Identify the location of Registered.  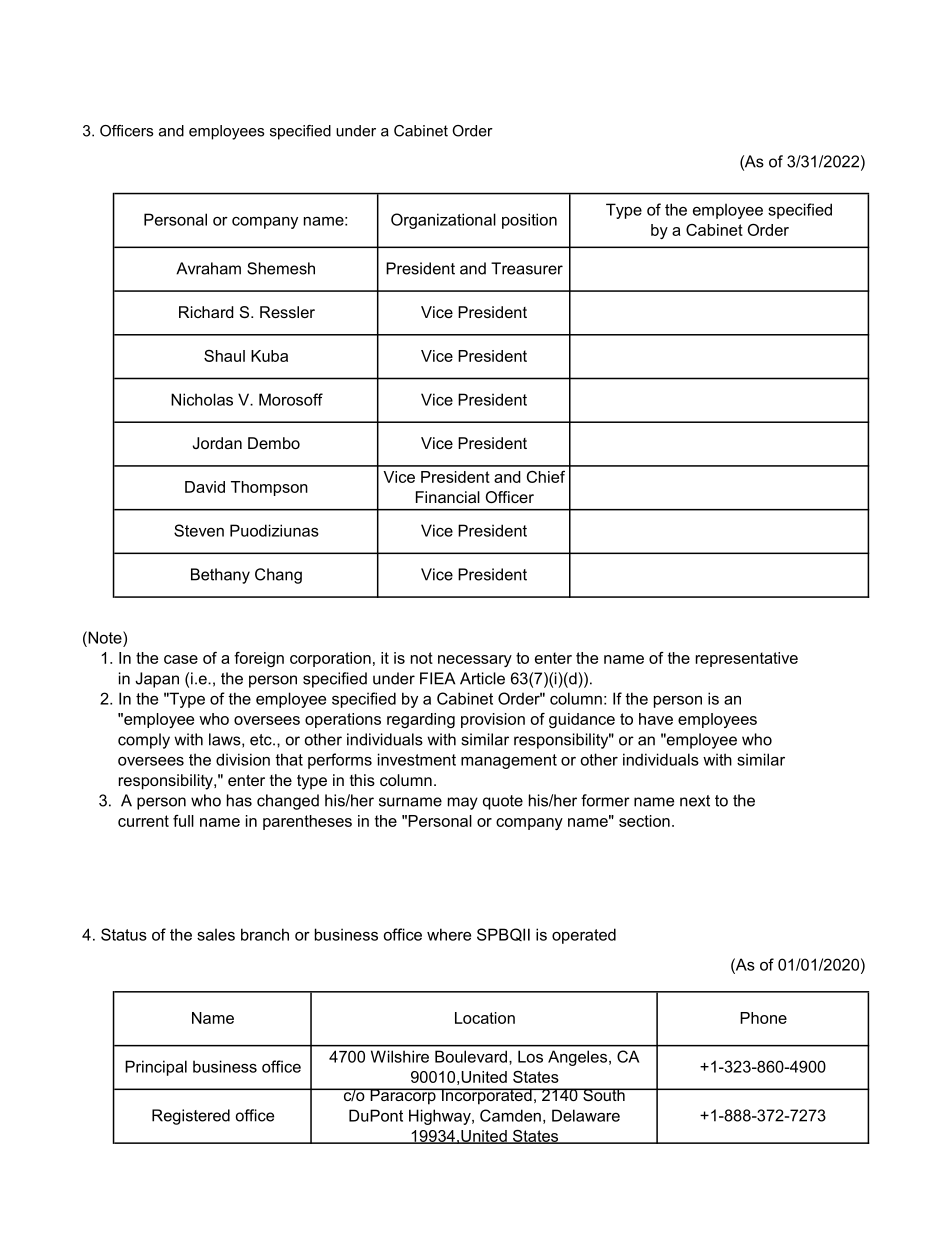
(191, 1117).
